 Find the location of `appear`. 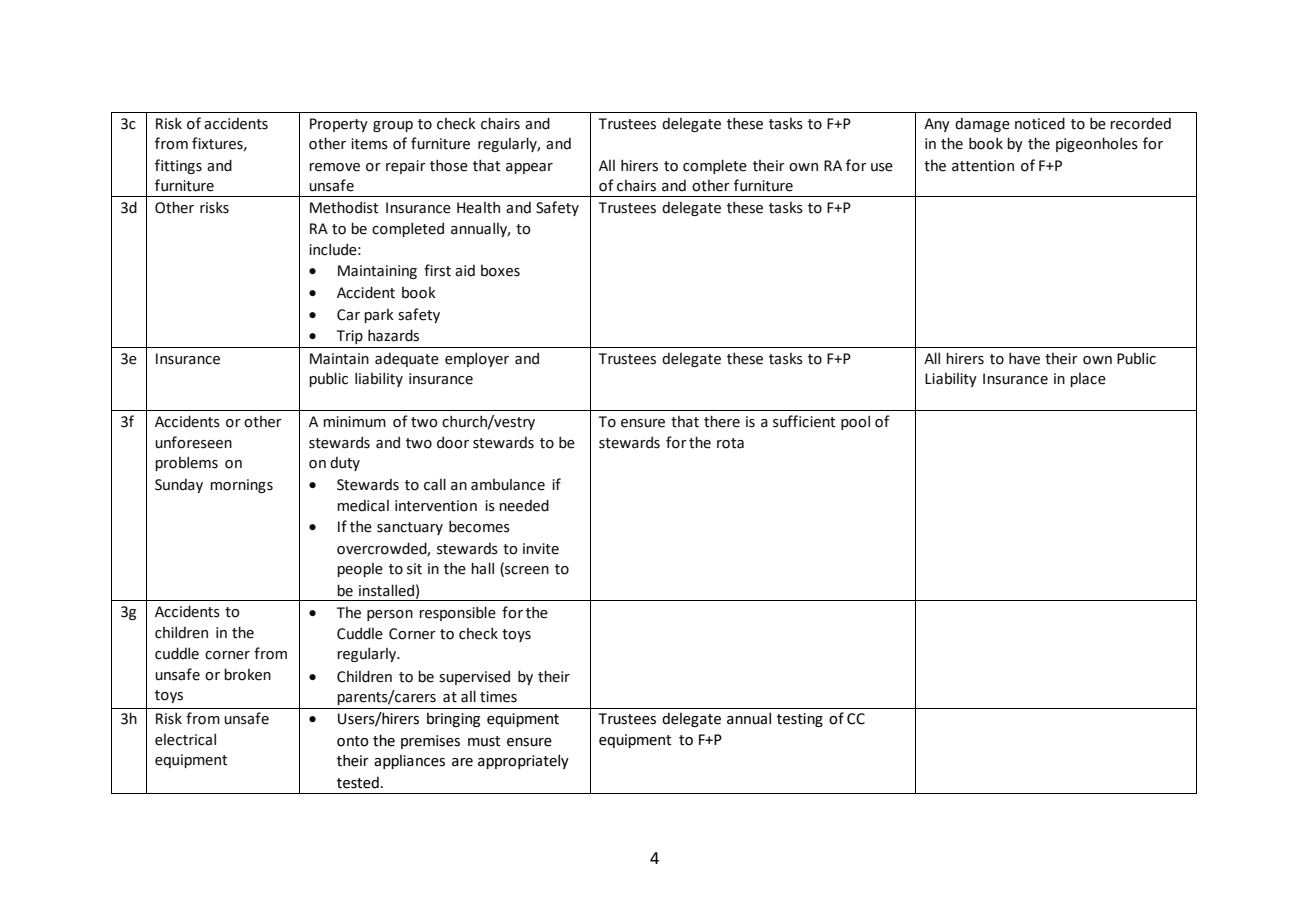

appear is located at coordinates (529, 168).
